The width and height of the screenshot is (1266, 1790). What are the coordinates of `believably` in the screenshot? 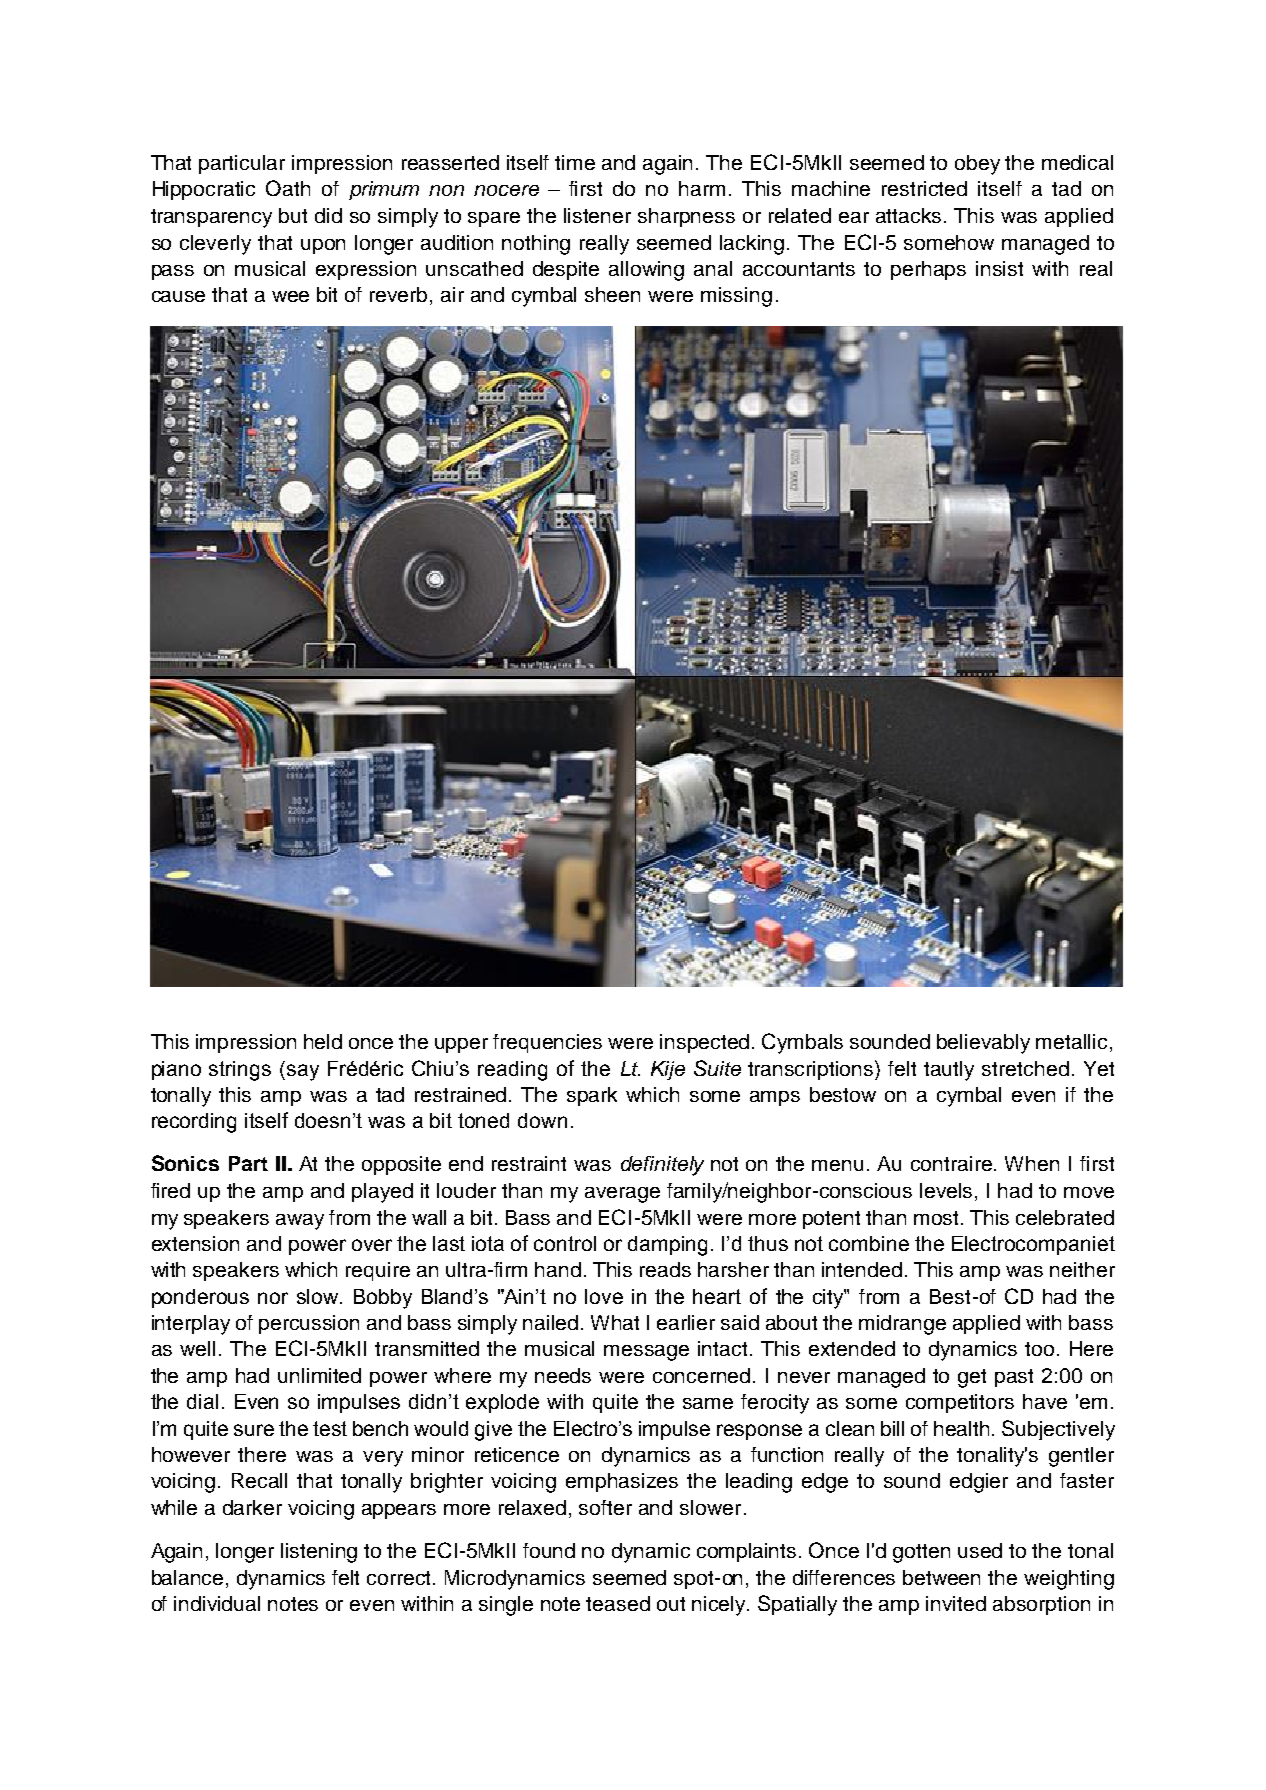 It's located at (983, 1044).
